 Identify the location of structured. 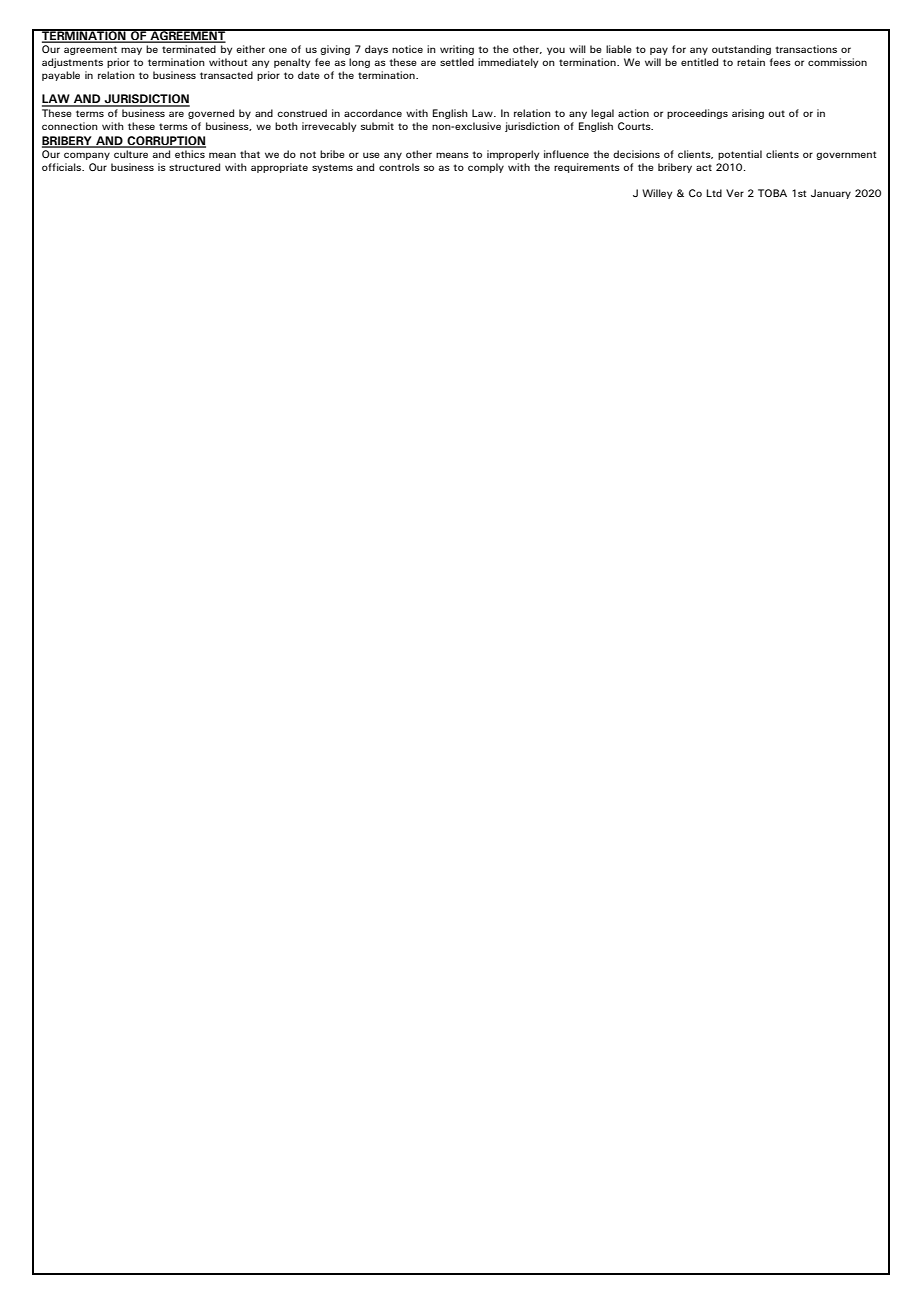
(194, 167).
